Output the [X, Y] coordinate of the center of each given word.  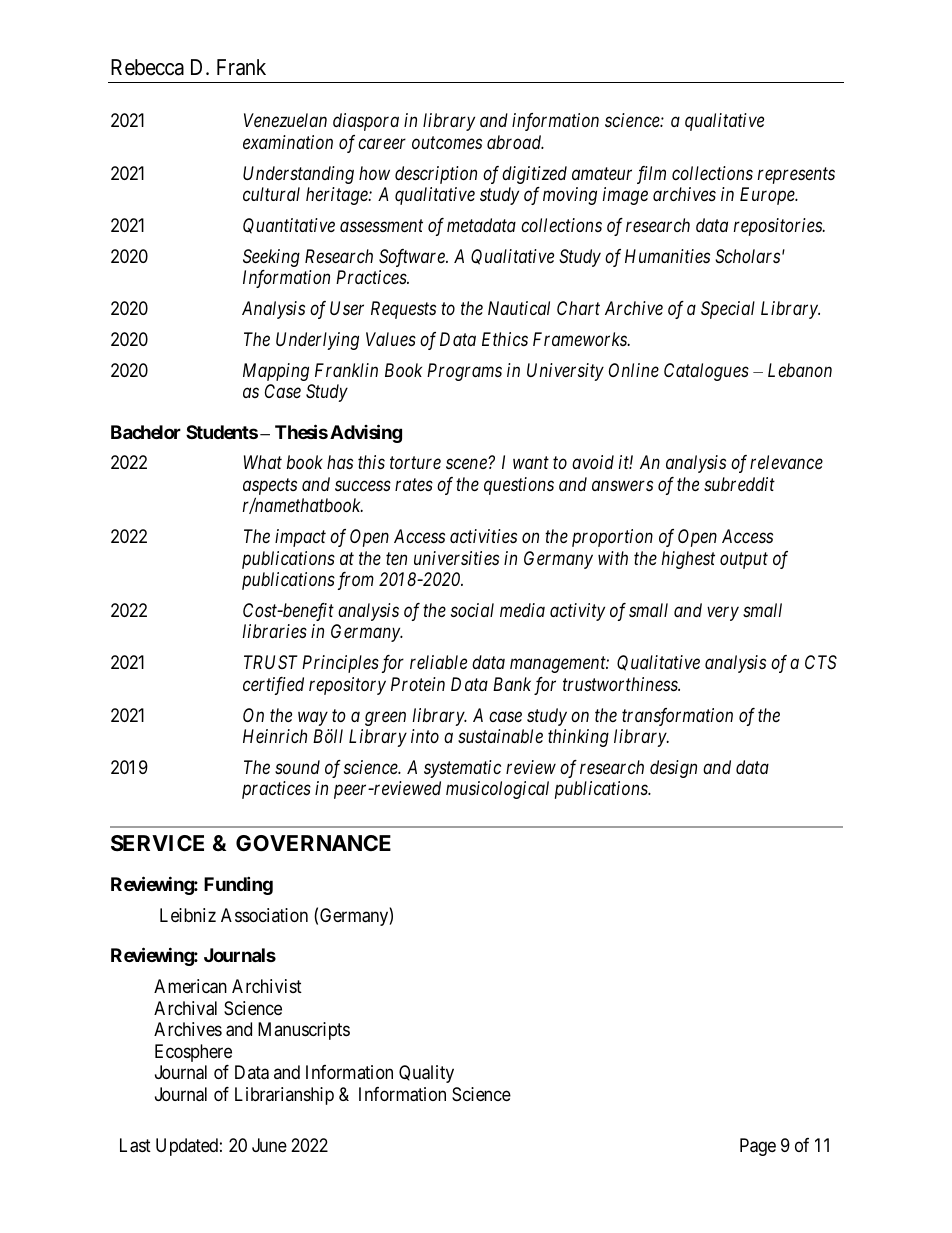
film [651, 175]
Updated [187, 1147]
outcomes [447, 143]
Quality [426, 1074]
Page [758, 1147]
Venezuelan [285, 120]
